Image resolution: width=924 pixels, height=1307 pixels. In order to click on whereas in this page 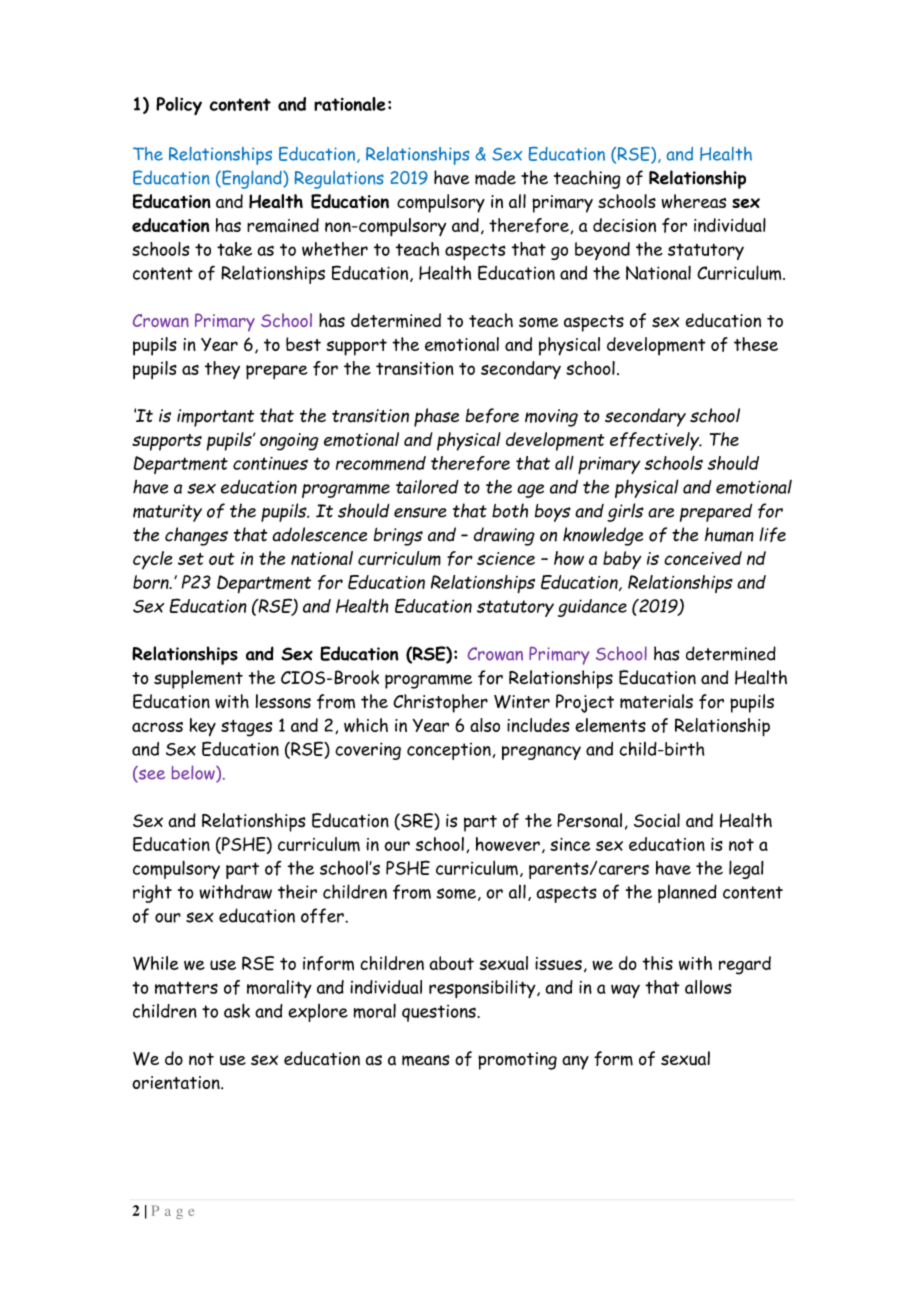, I will do `click(693, 201)`.
